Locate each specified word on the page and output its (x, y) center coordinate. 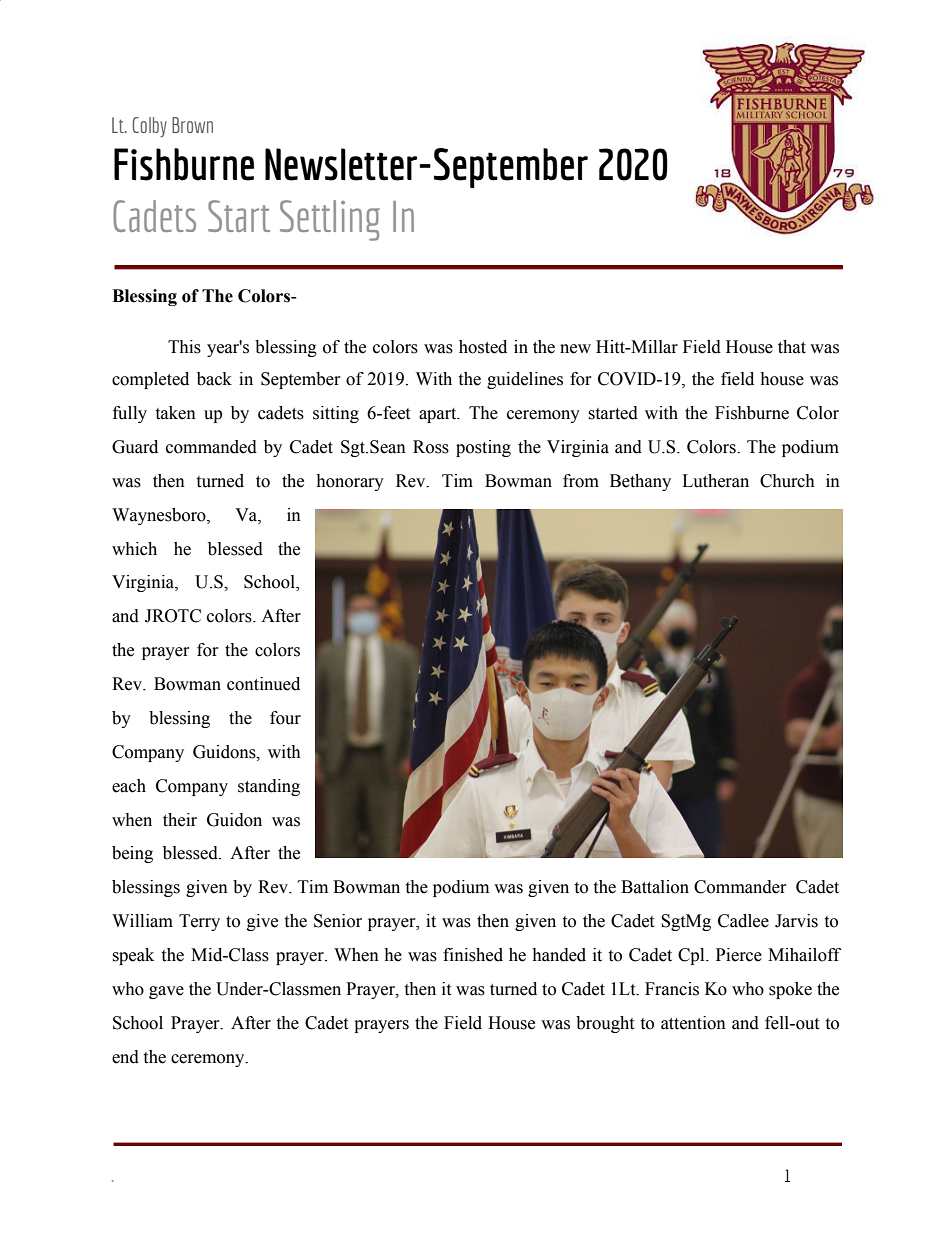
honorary (350, 482)
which (134, 549)
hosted (483, 347)
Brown (192, 125)
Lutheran (715, 481)
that (792, 347)
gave (166, 992)
